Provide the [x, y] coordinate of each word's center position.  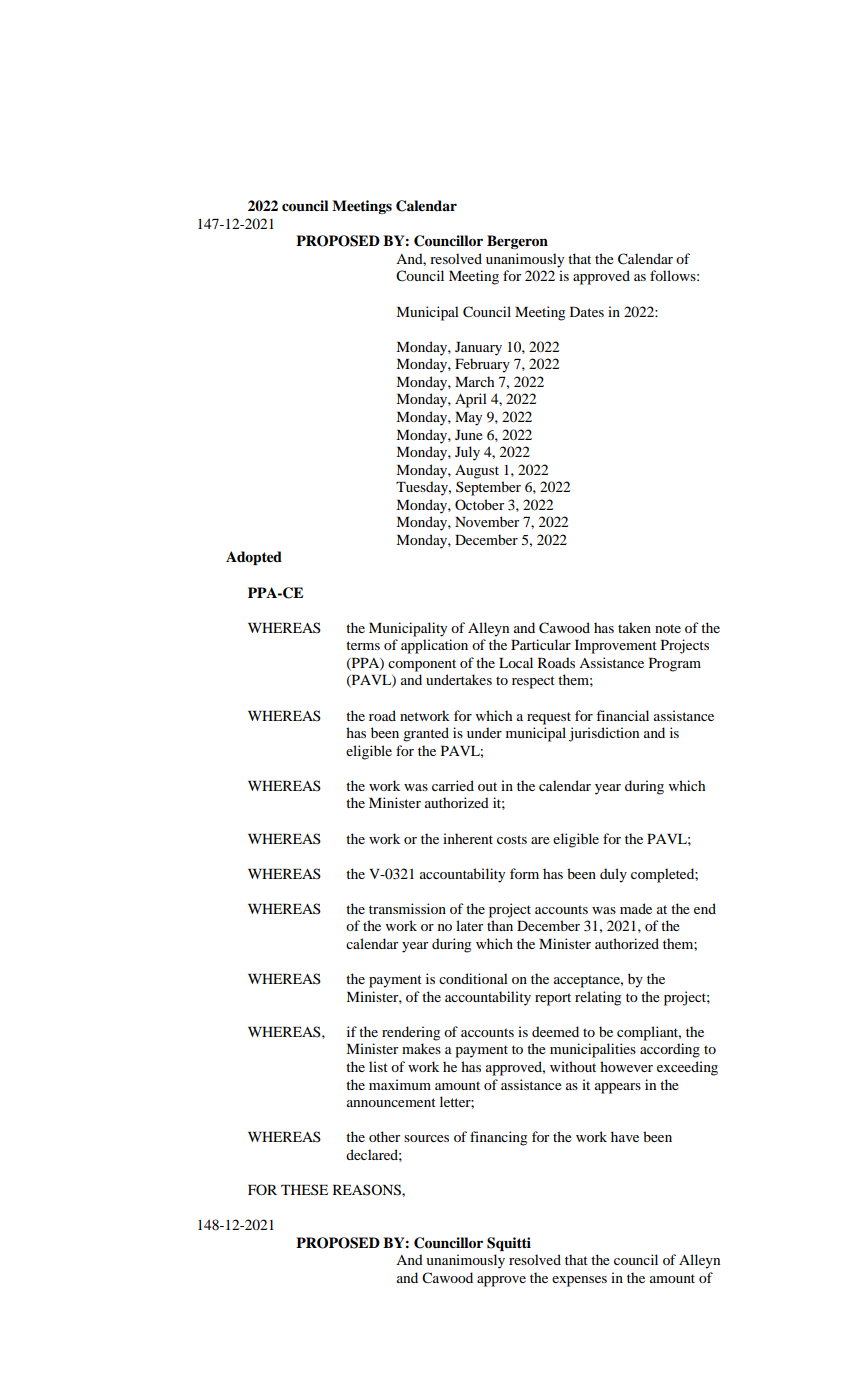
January [478, 349]
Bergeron [517, 242]
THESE [304, 1189]
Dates [587, 312]
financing [498, 1138]
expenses [579, 1281]
